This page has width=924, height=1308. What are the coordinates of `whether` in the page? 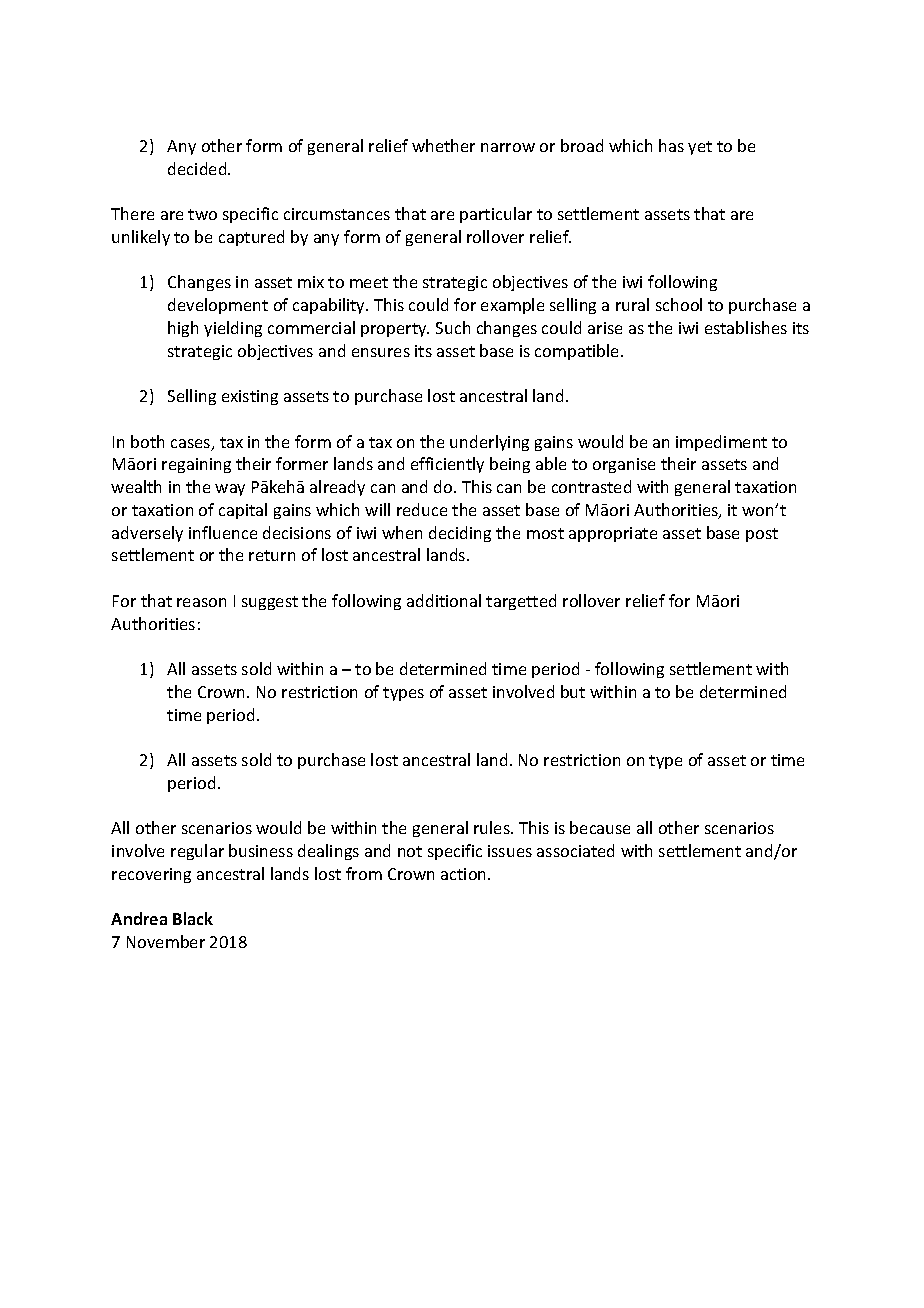 It's located at (443, 145).
